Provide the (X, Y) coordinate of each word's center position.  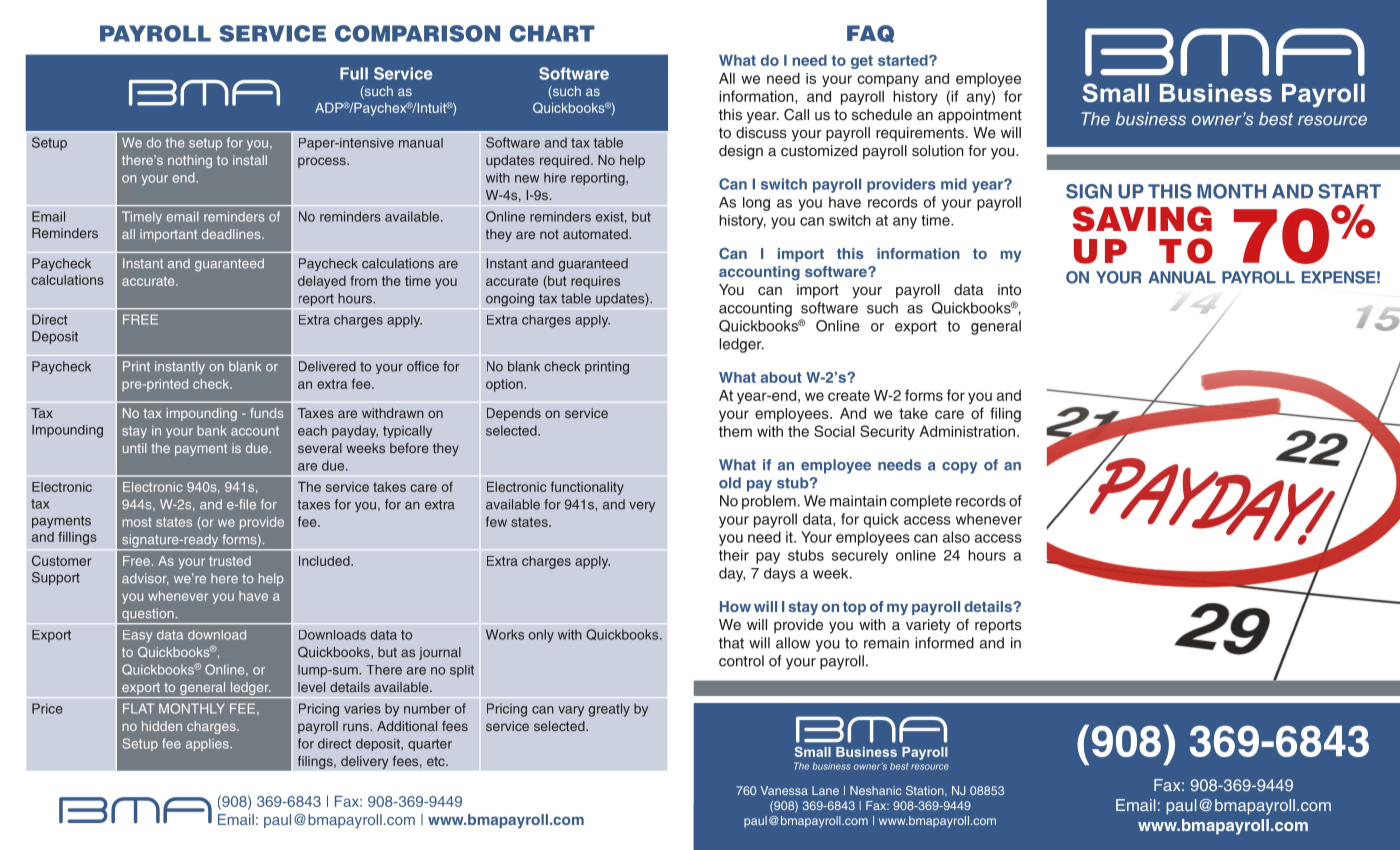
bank (212, 430)
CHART (552, 33)
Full (354, 73)
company (888, 81)
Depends (514, 414)
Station (926, 791)
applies (208, 744)
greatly (609, 710)
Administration (968, 431)
